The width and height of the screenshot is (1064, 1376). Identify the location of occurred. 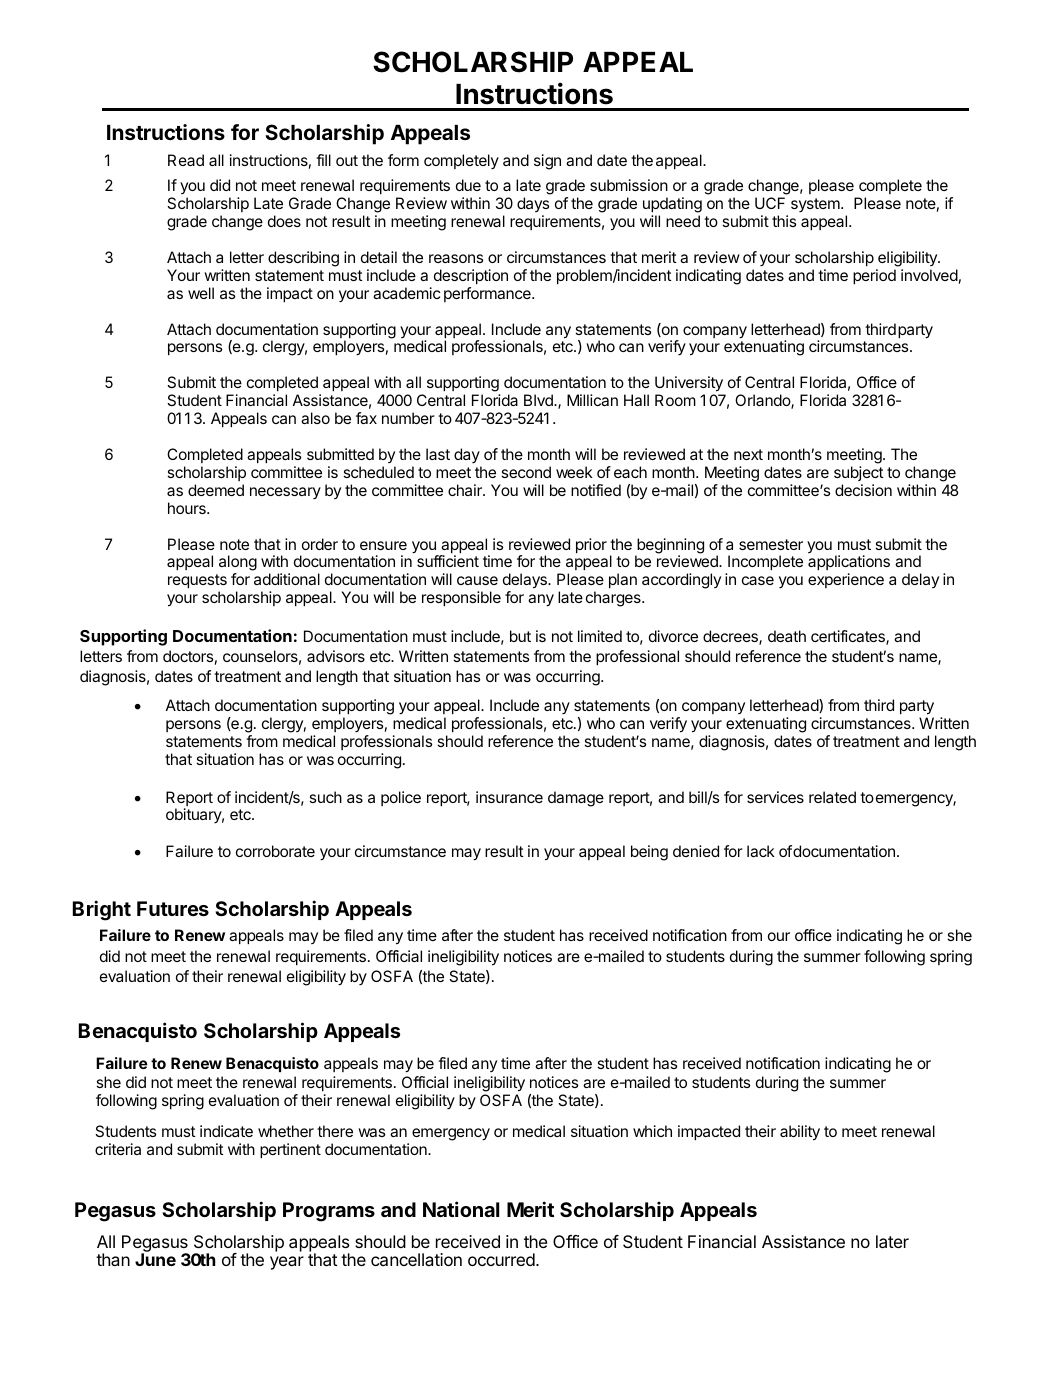
(502, 1259).
